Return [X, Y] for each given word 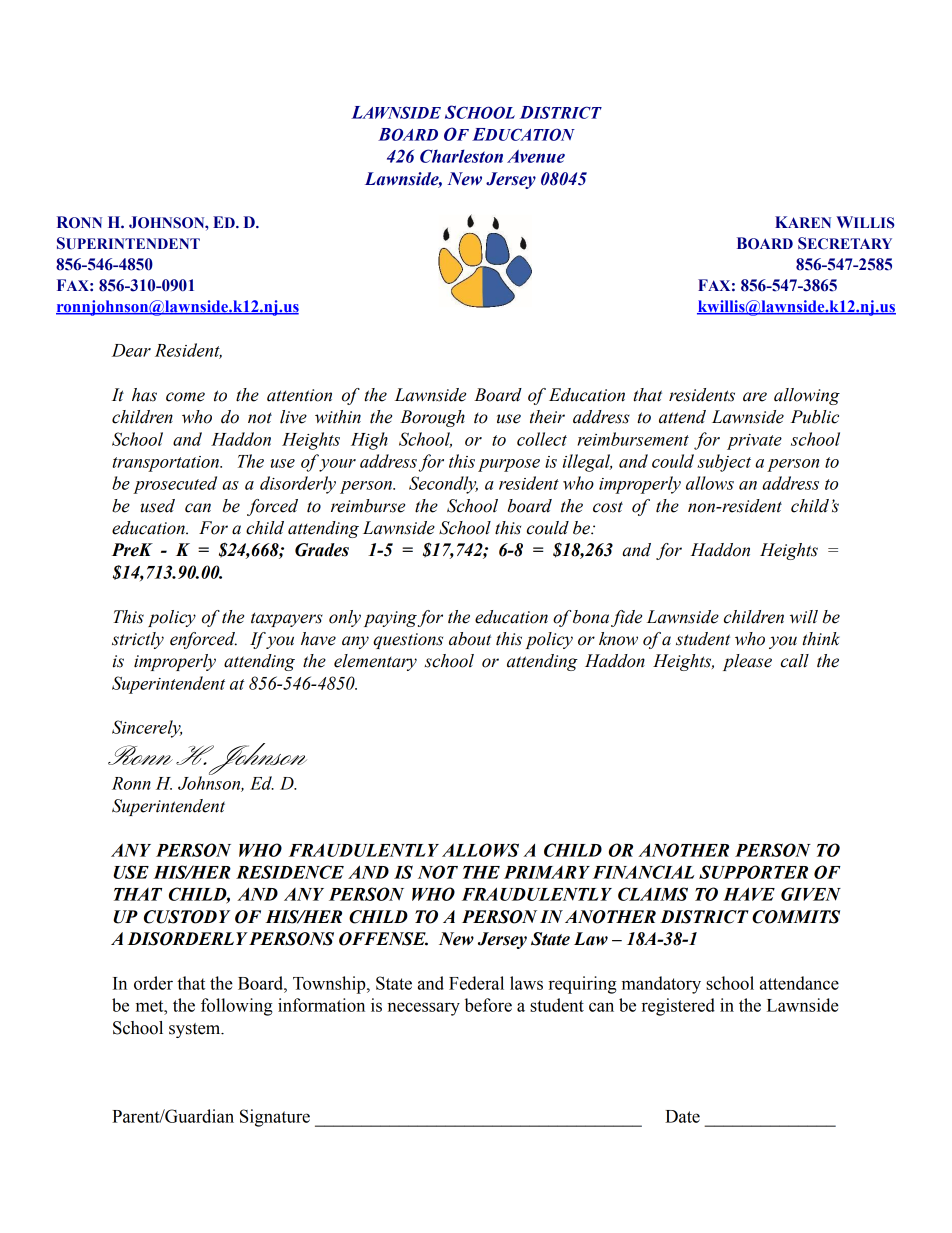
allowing [807, 396]
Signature [275, 1118]
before [488, 1005]
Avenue [536, 156]
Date [682, 1116]
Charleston [461, 156]
